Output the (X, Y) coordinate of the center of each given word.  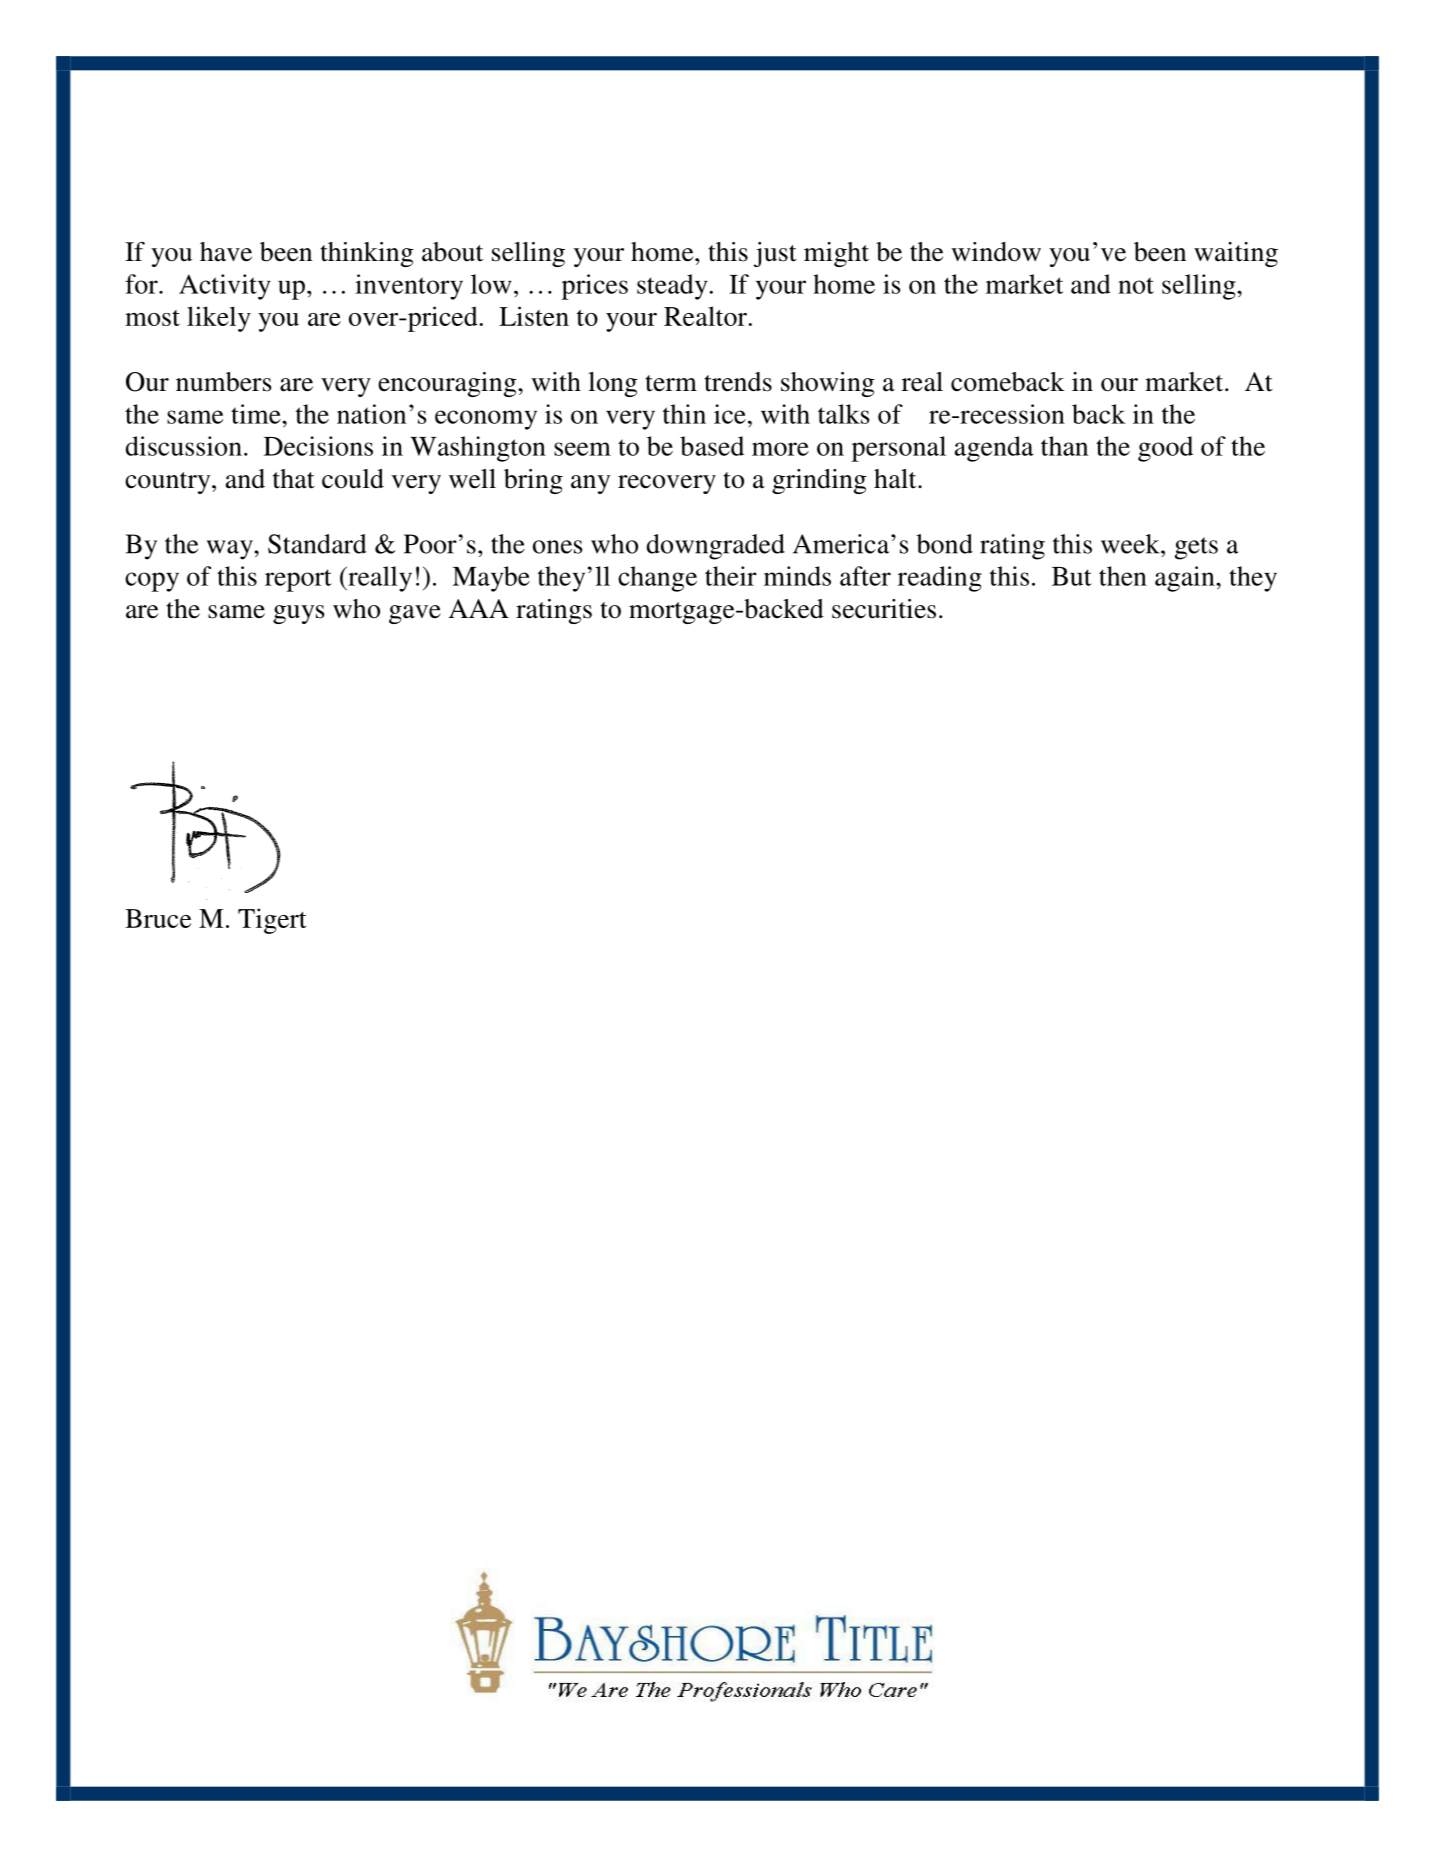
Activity (225, 287)
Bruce (158, 918)
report (298, 580)
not (1136, 285)
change (657, 579)
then (1123, 576)
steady (672, 287)
